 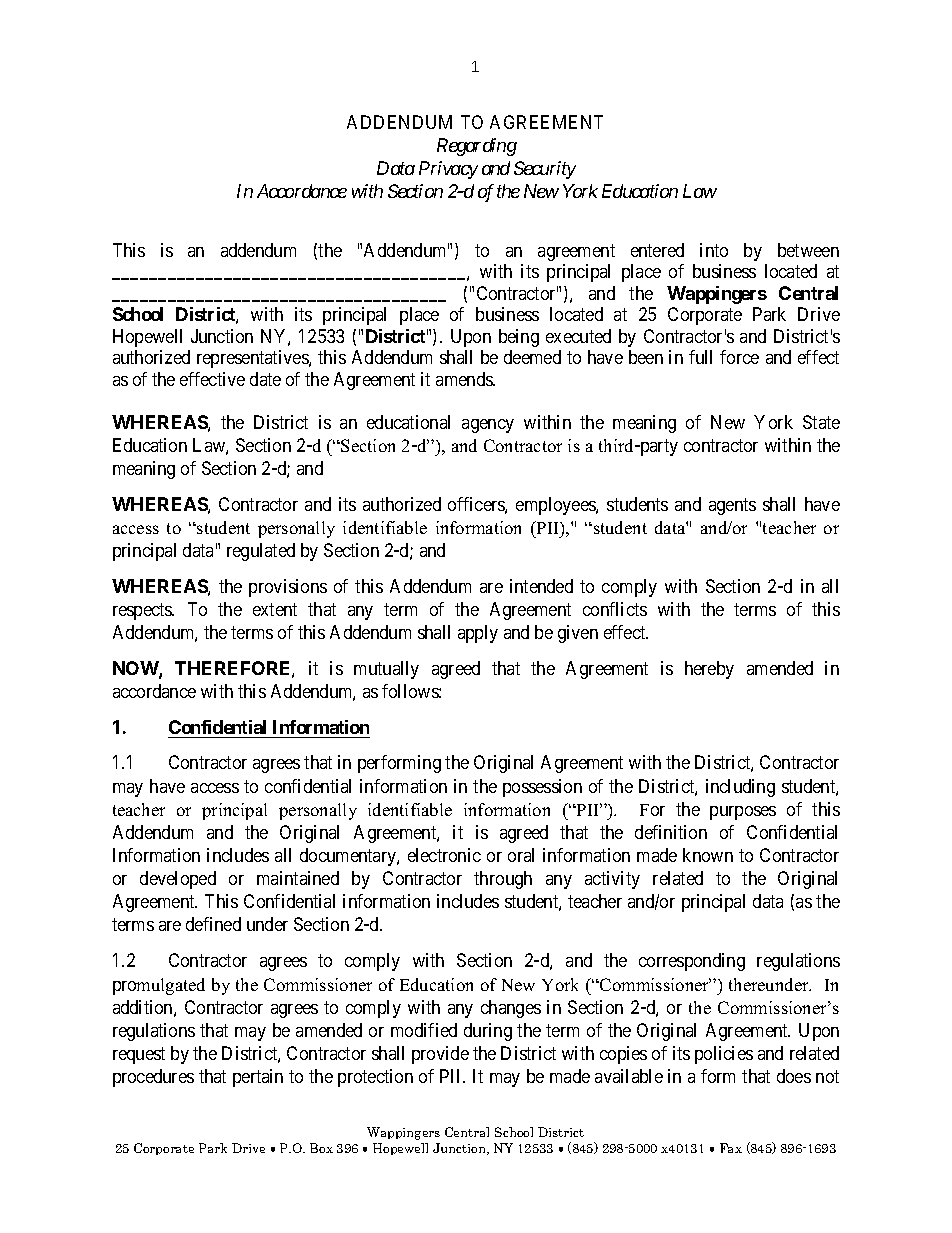 I want to click on into, so click(x=714, y=250).
